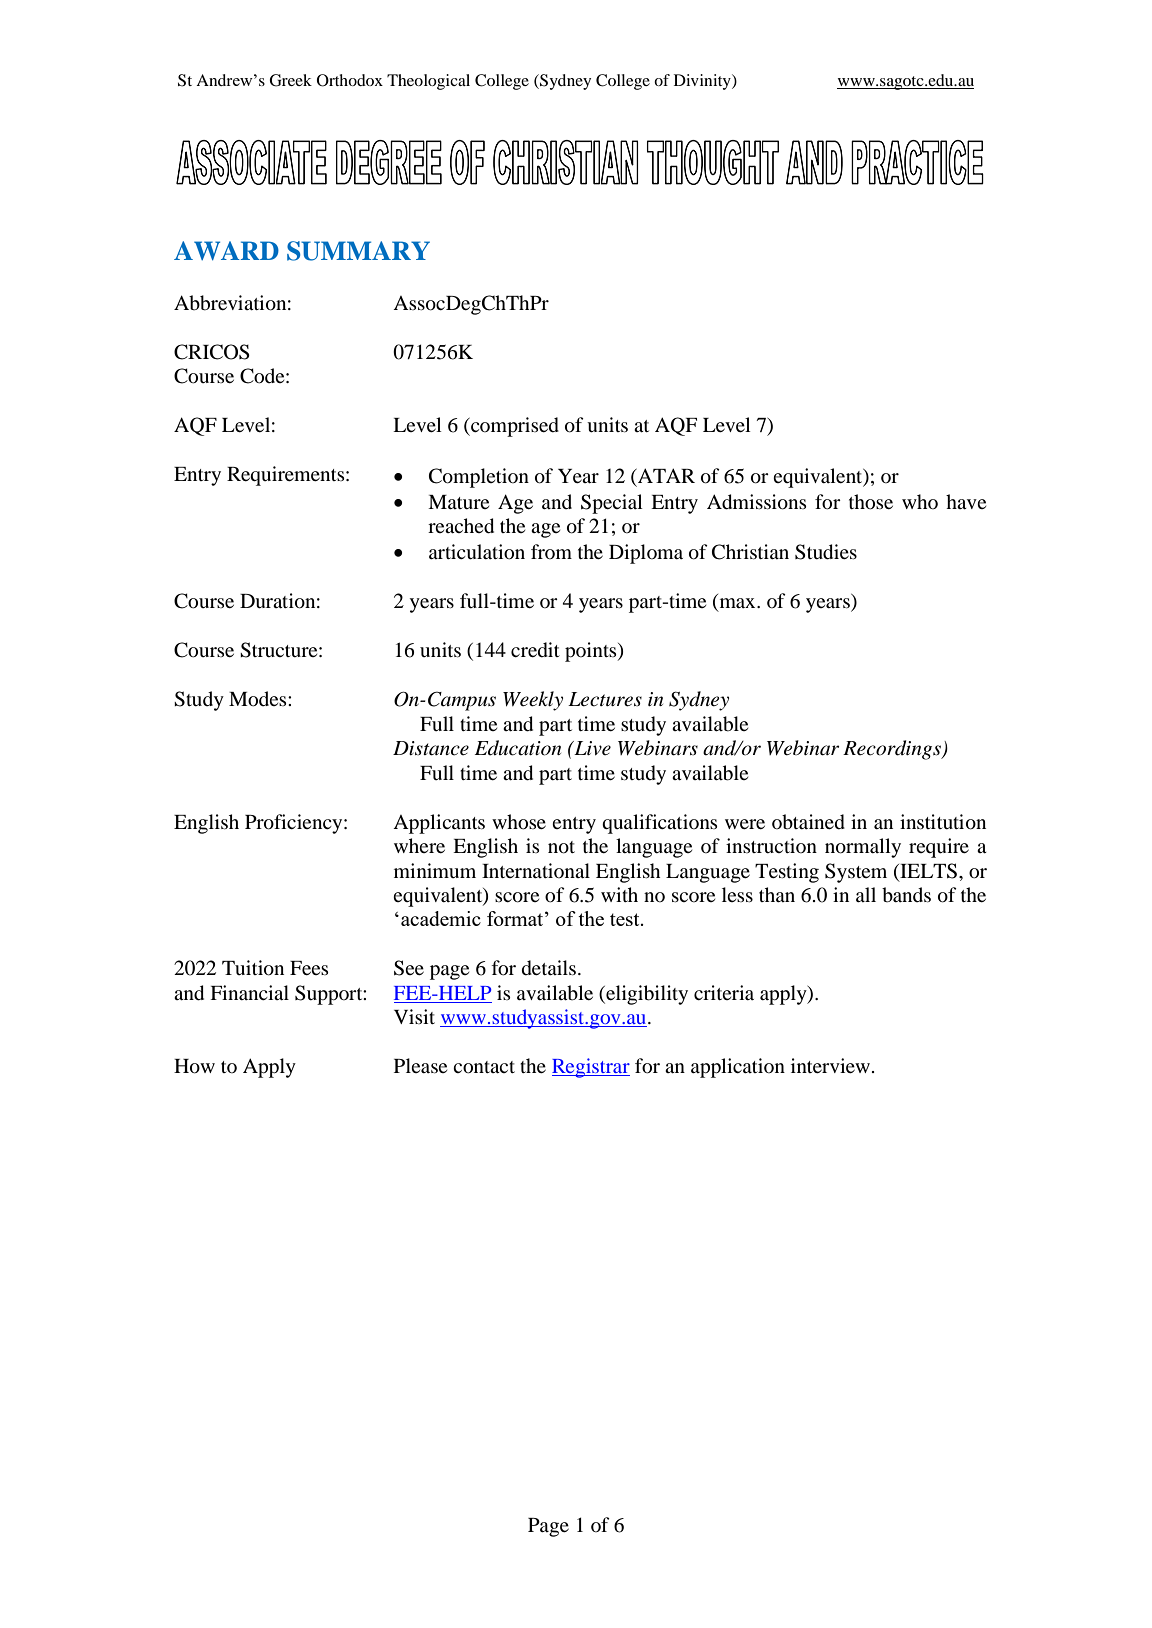  What do you see at coordinates (826, 552) in the page?
I see `Studies` at bounding box center [826, 552].
